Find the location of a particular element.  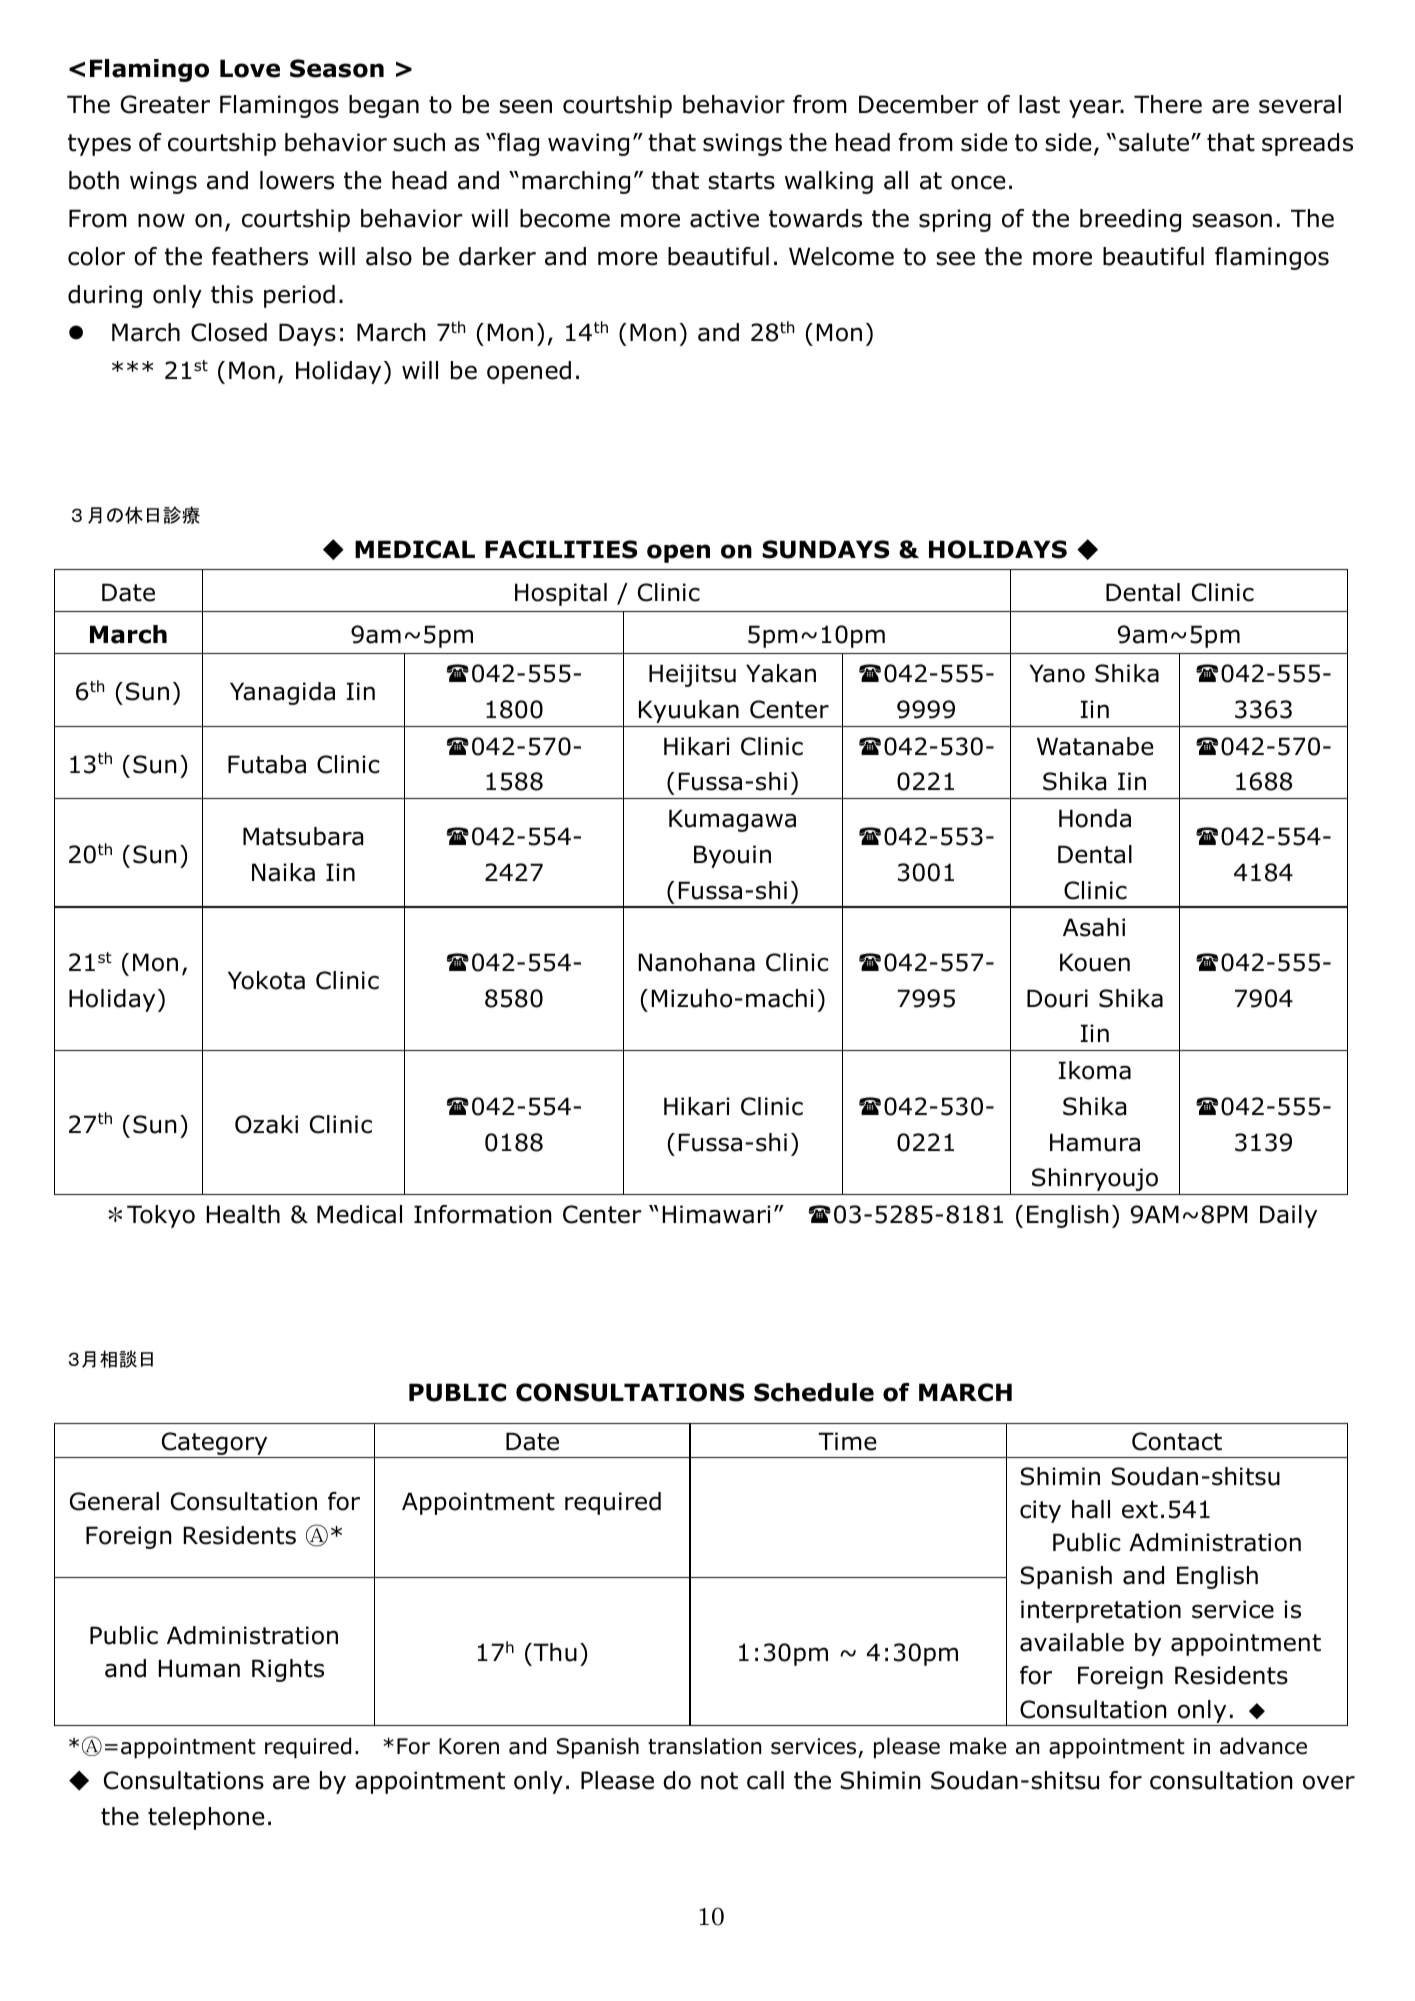

Honda is located at coordinates (1095, 818).
